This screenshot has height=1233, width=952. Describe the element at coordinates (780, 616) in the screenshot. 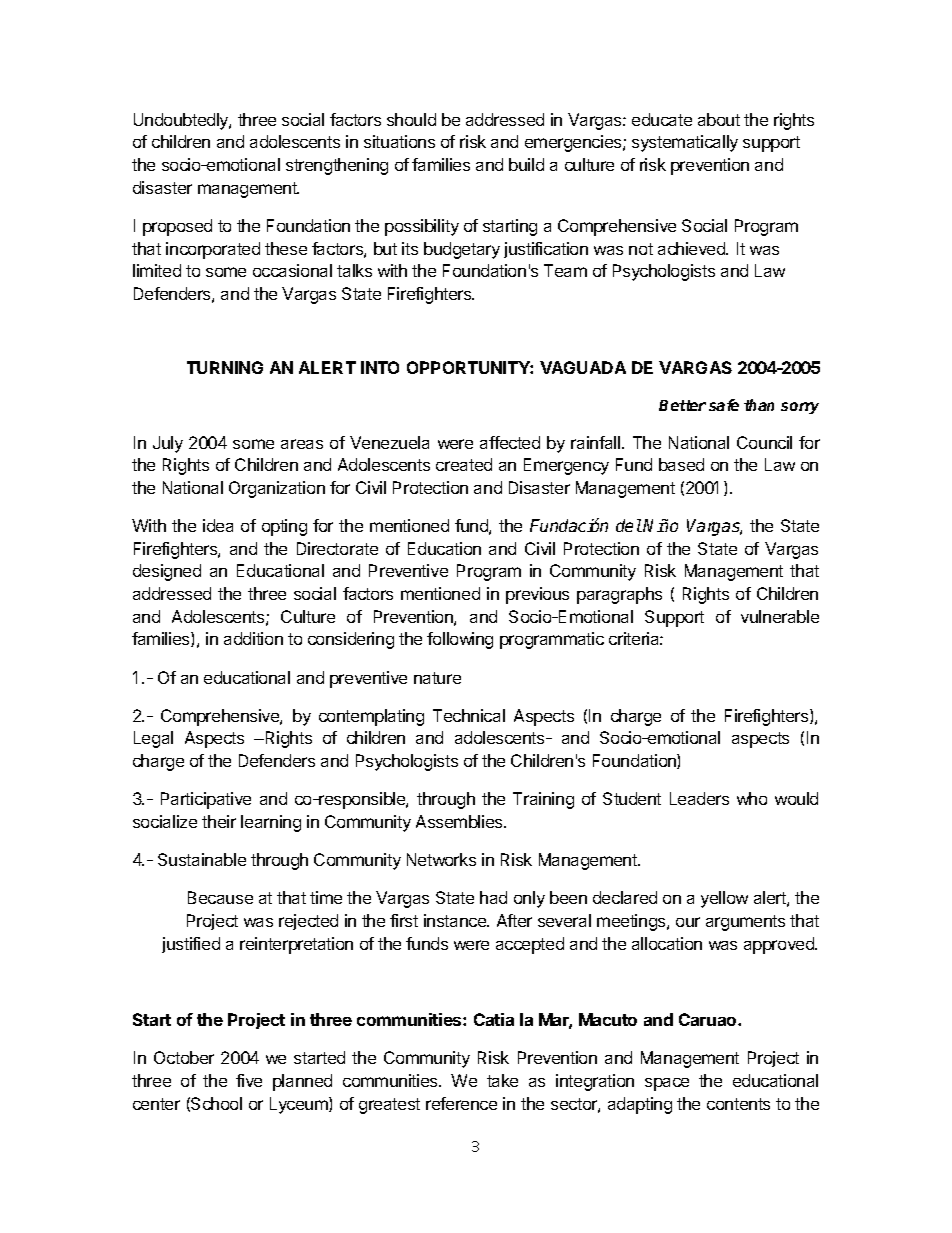

I see `vulnerable` at that location.
